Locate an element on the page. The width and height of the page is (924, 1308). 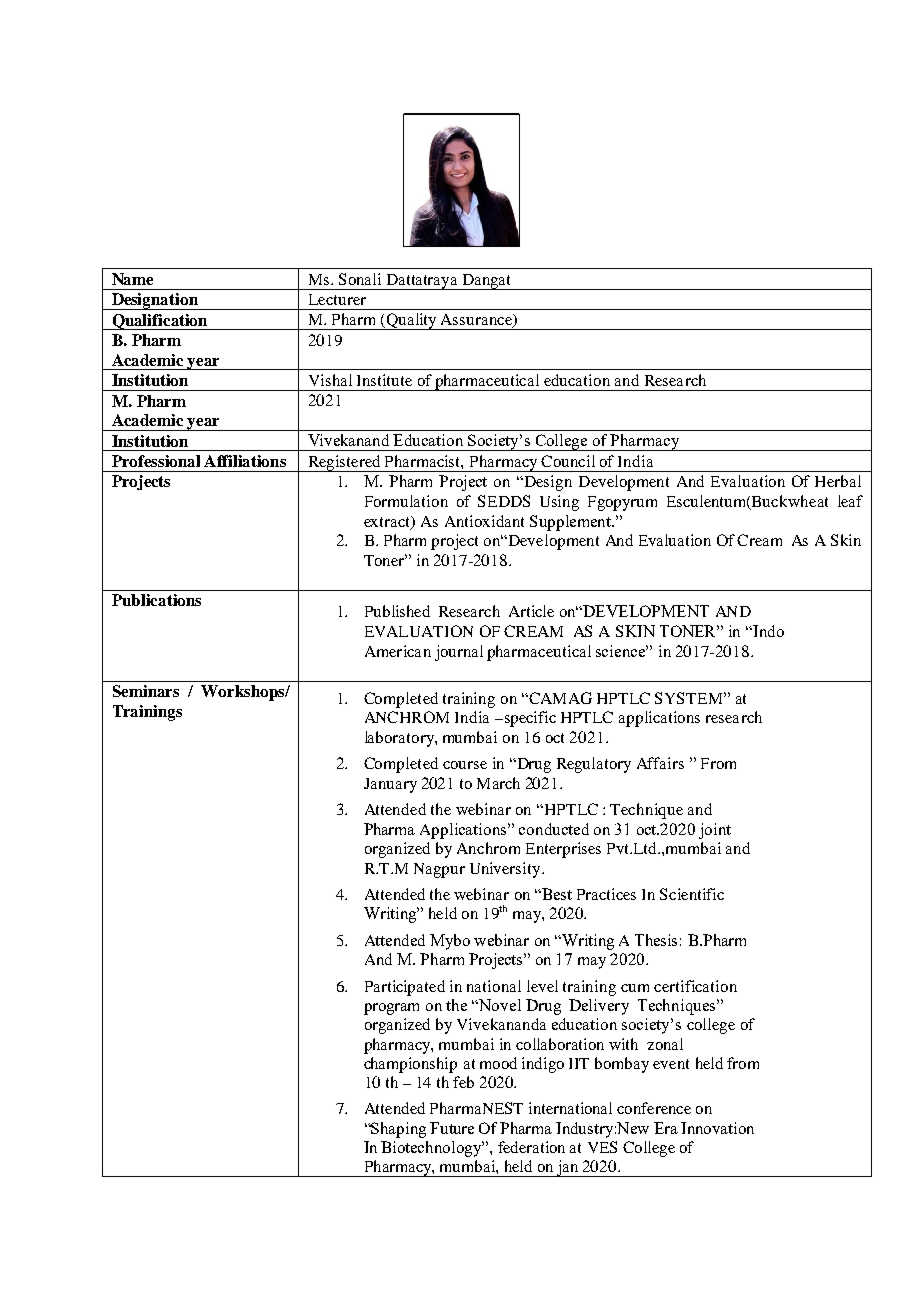
Future is located at coordinates (452, 1128).
